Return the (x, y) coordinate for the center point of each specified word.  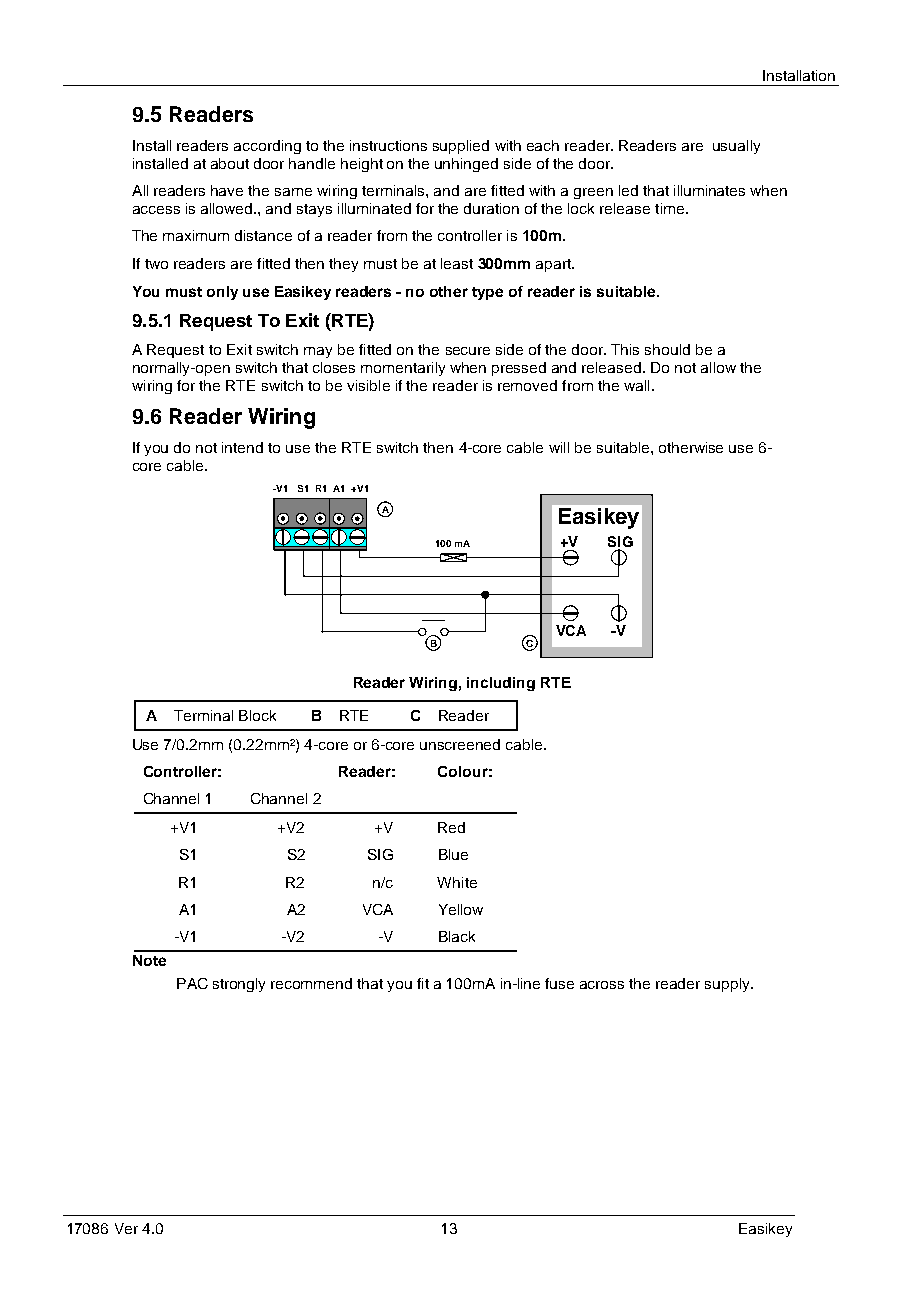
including (501, 684)
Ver (126, 1228)
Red (451, 827)
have (227, 190)
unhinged (466, 165)
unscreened (460, 744)
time (671, 208)
